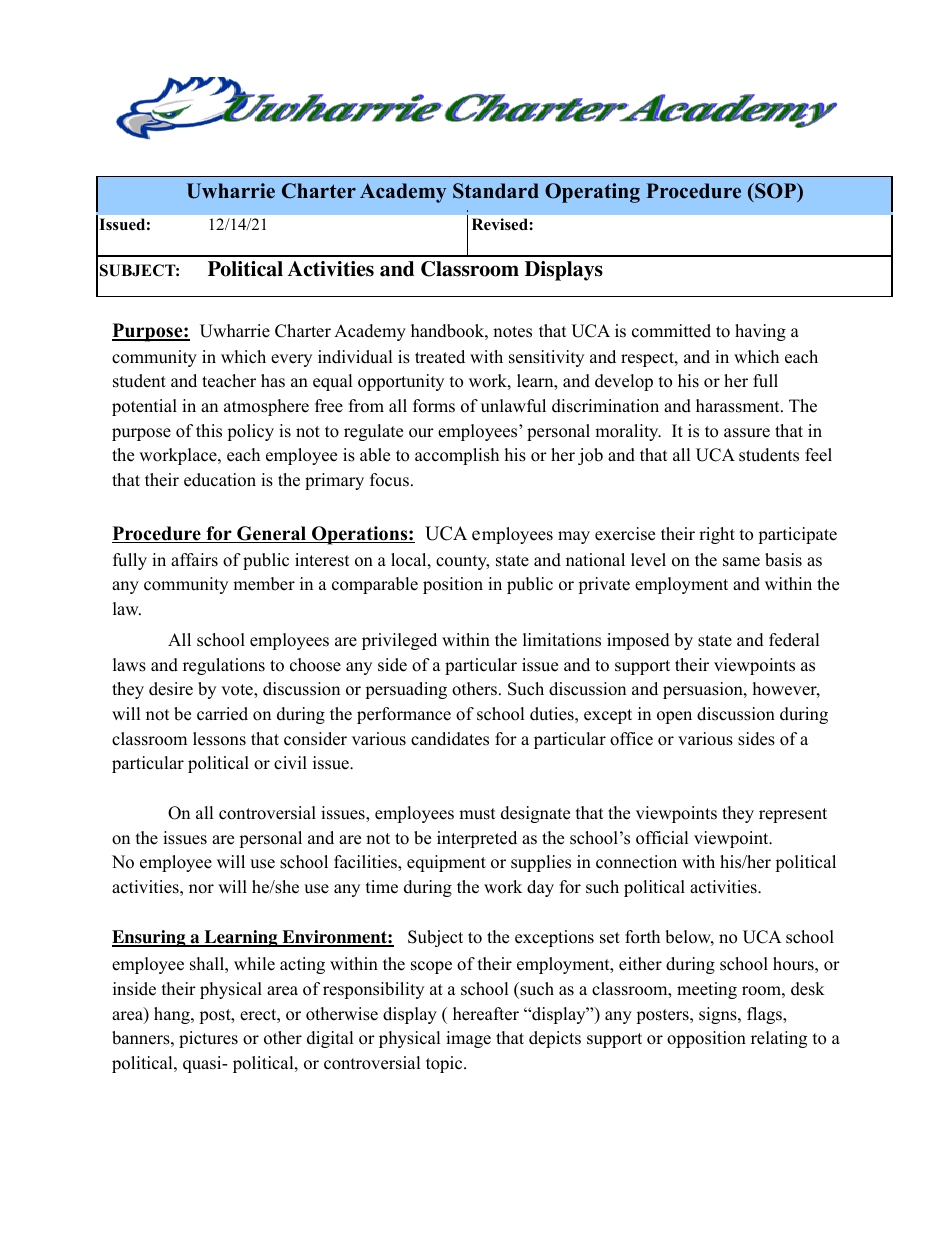  Describe the element at coordinates (450, 739) in the screenshot. I see `candidates` at that location.
